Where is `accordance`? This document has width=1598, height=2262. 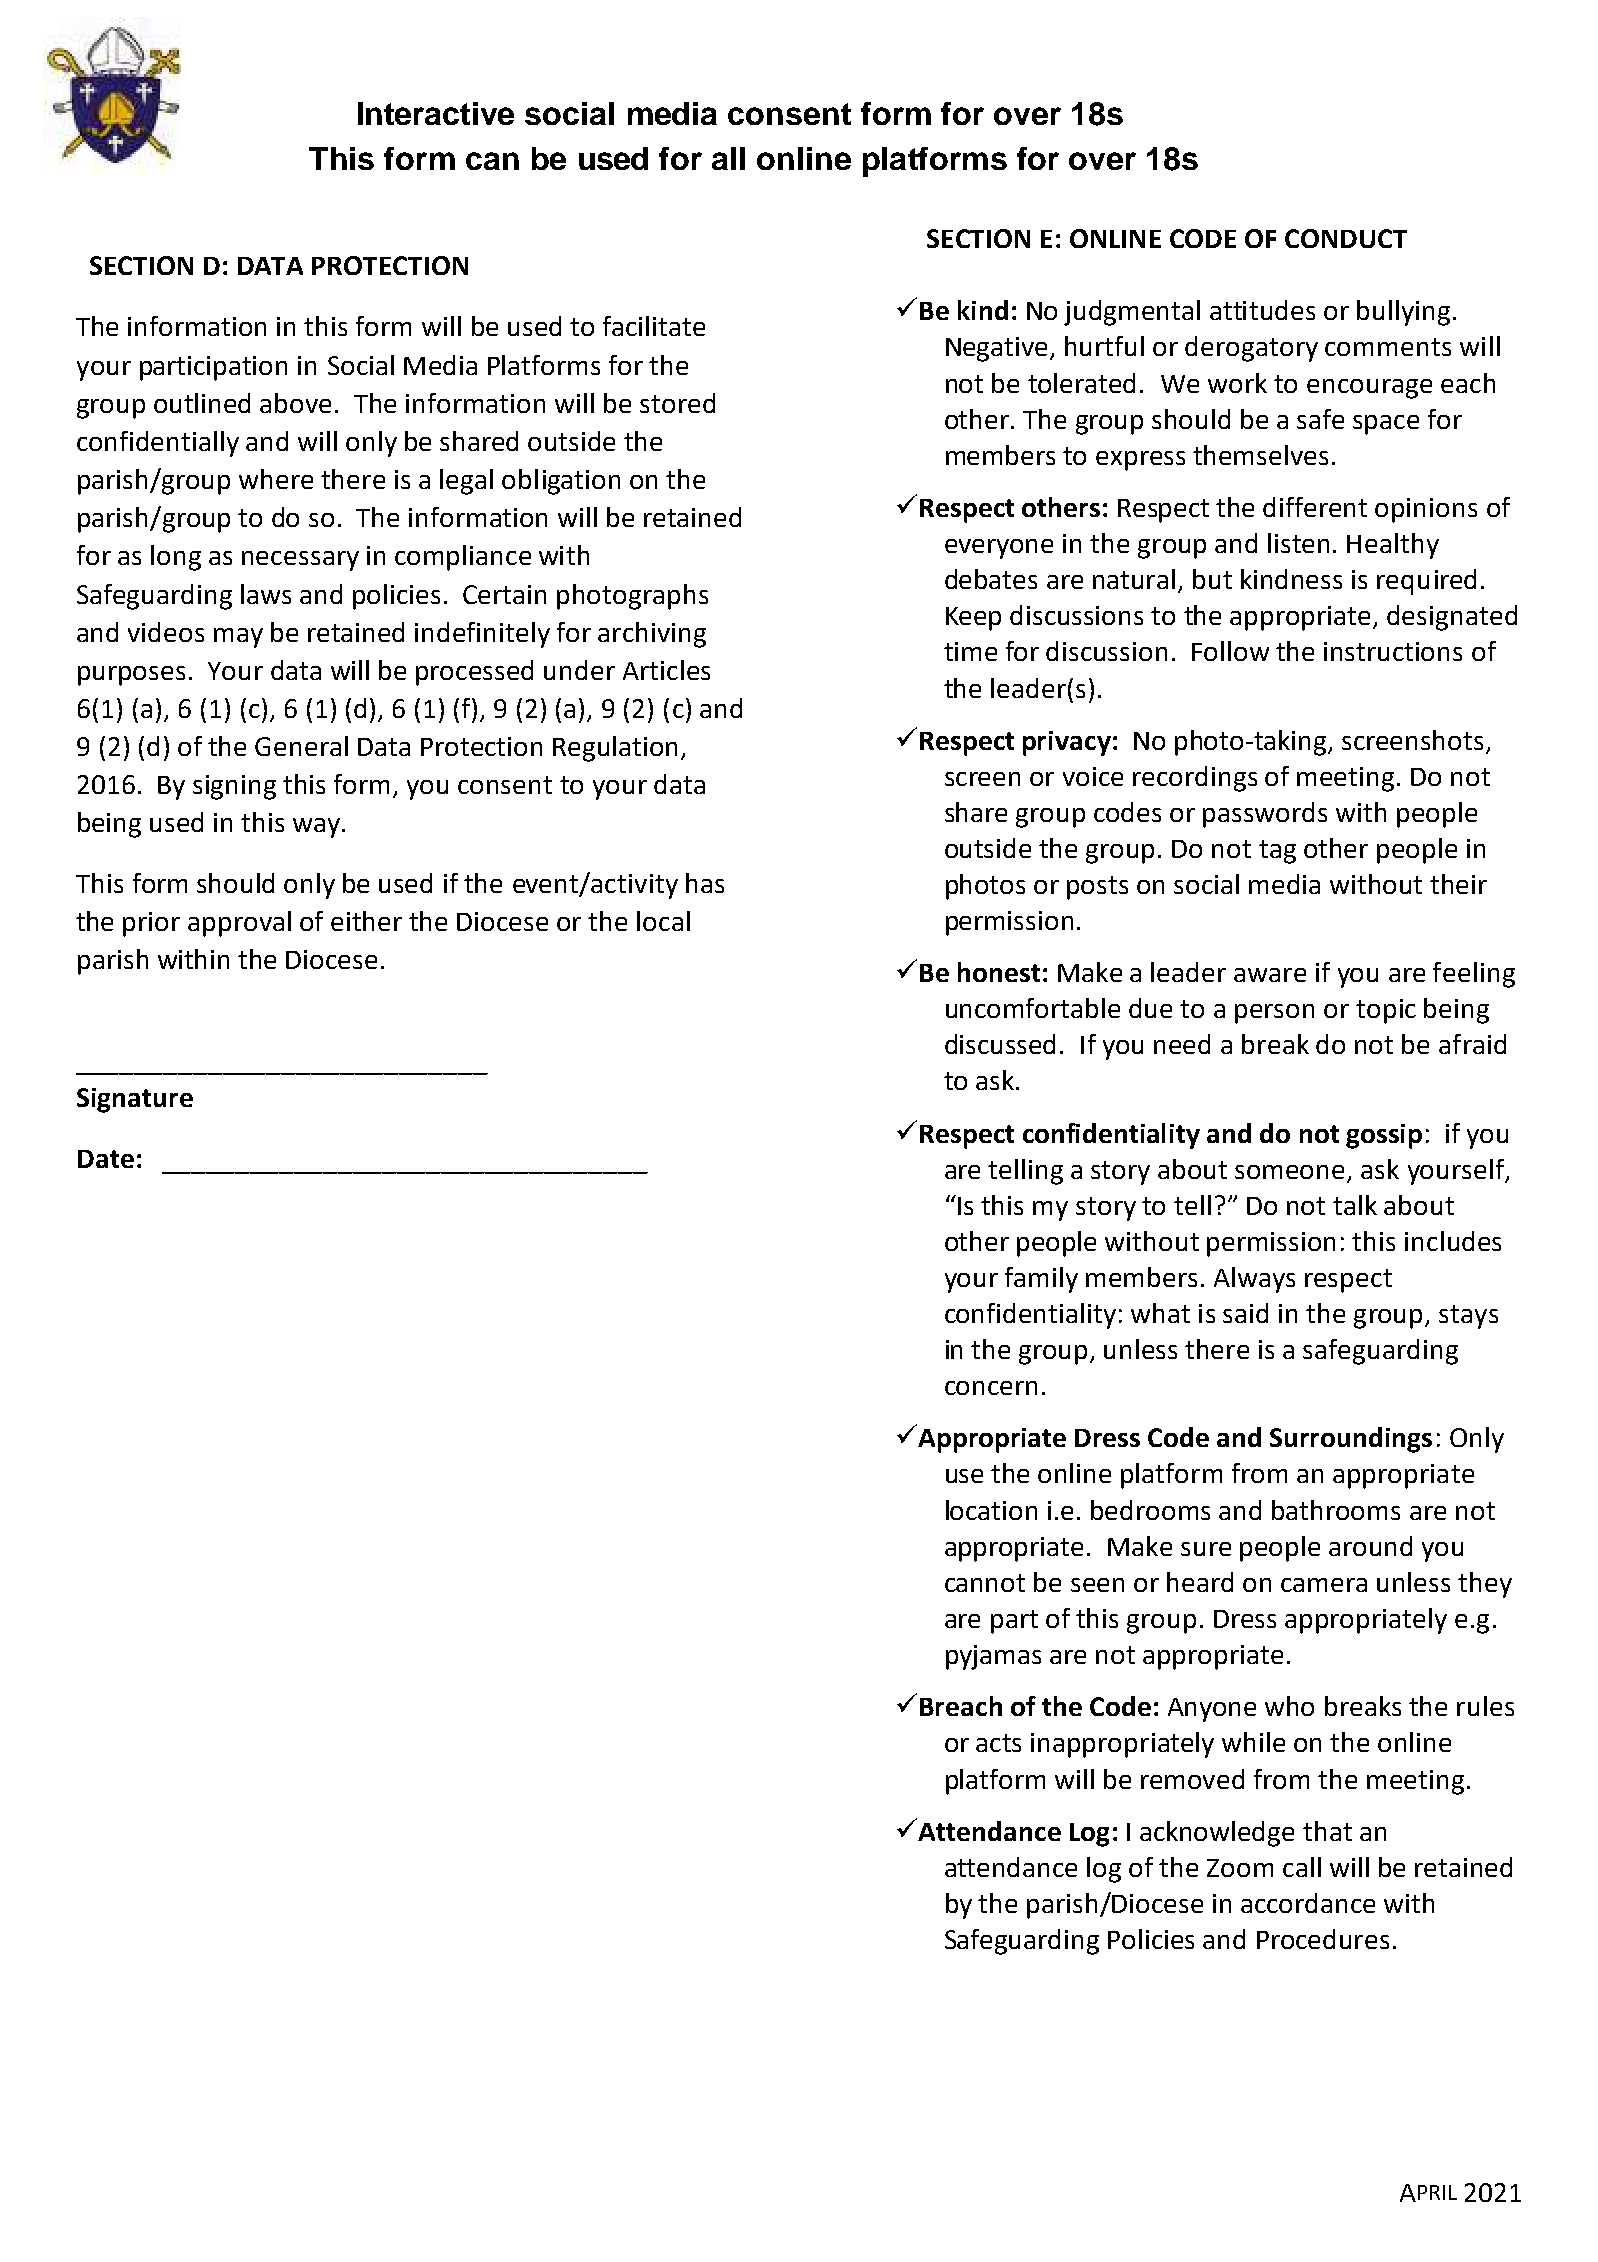 accordance is located at coordinates (1308, 1903).
